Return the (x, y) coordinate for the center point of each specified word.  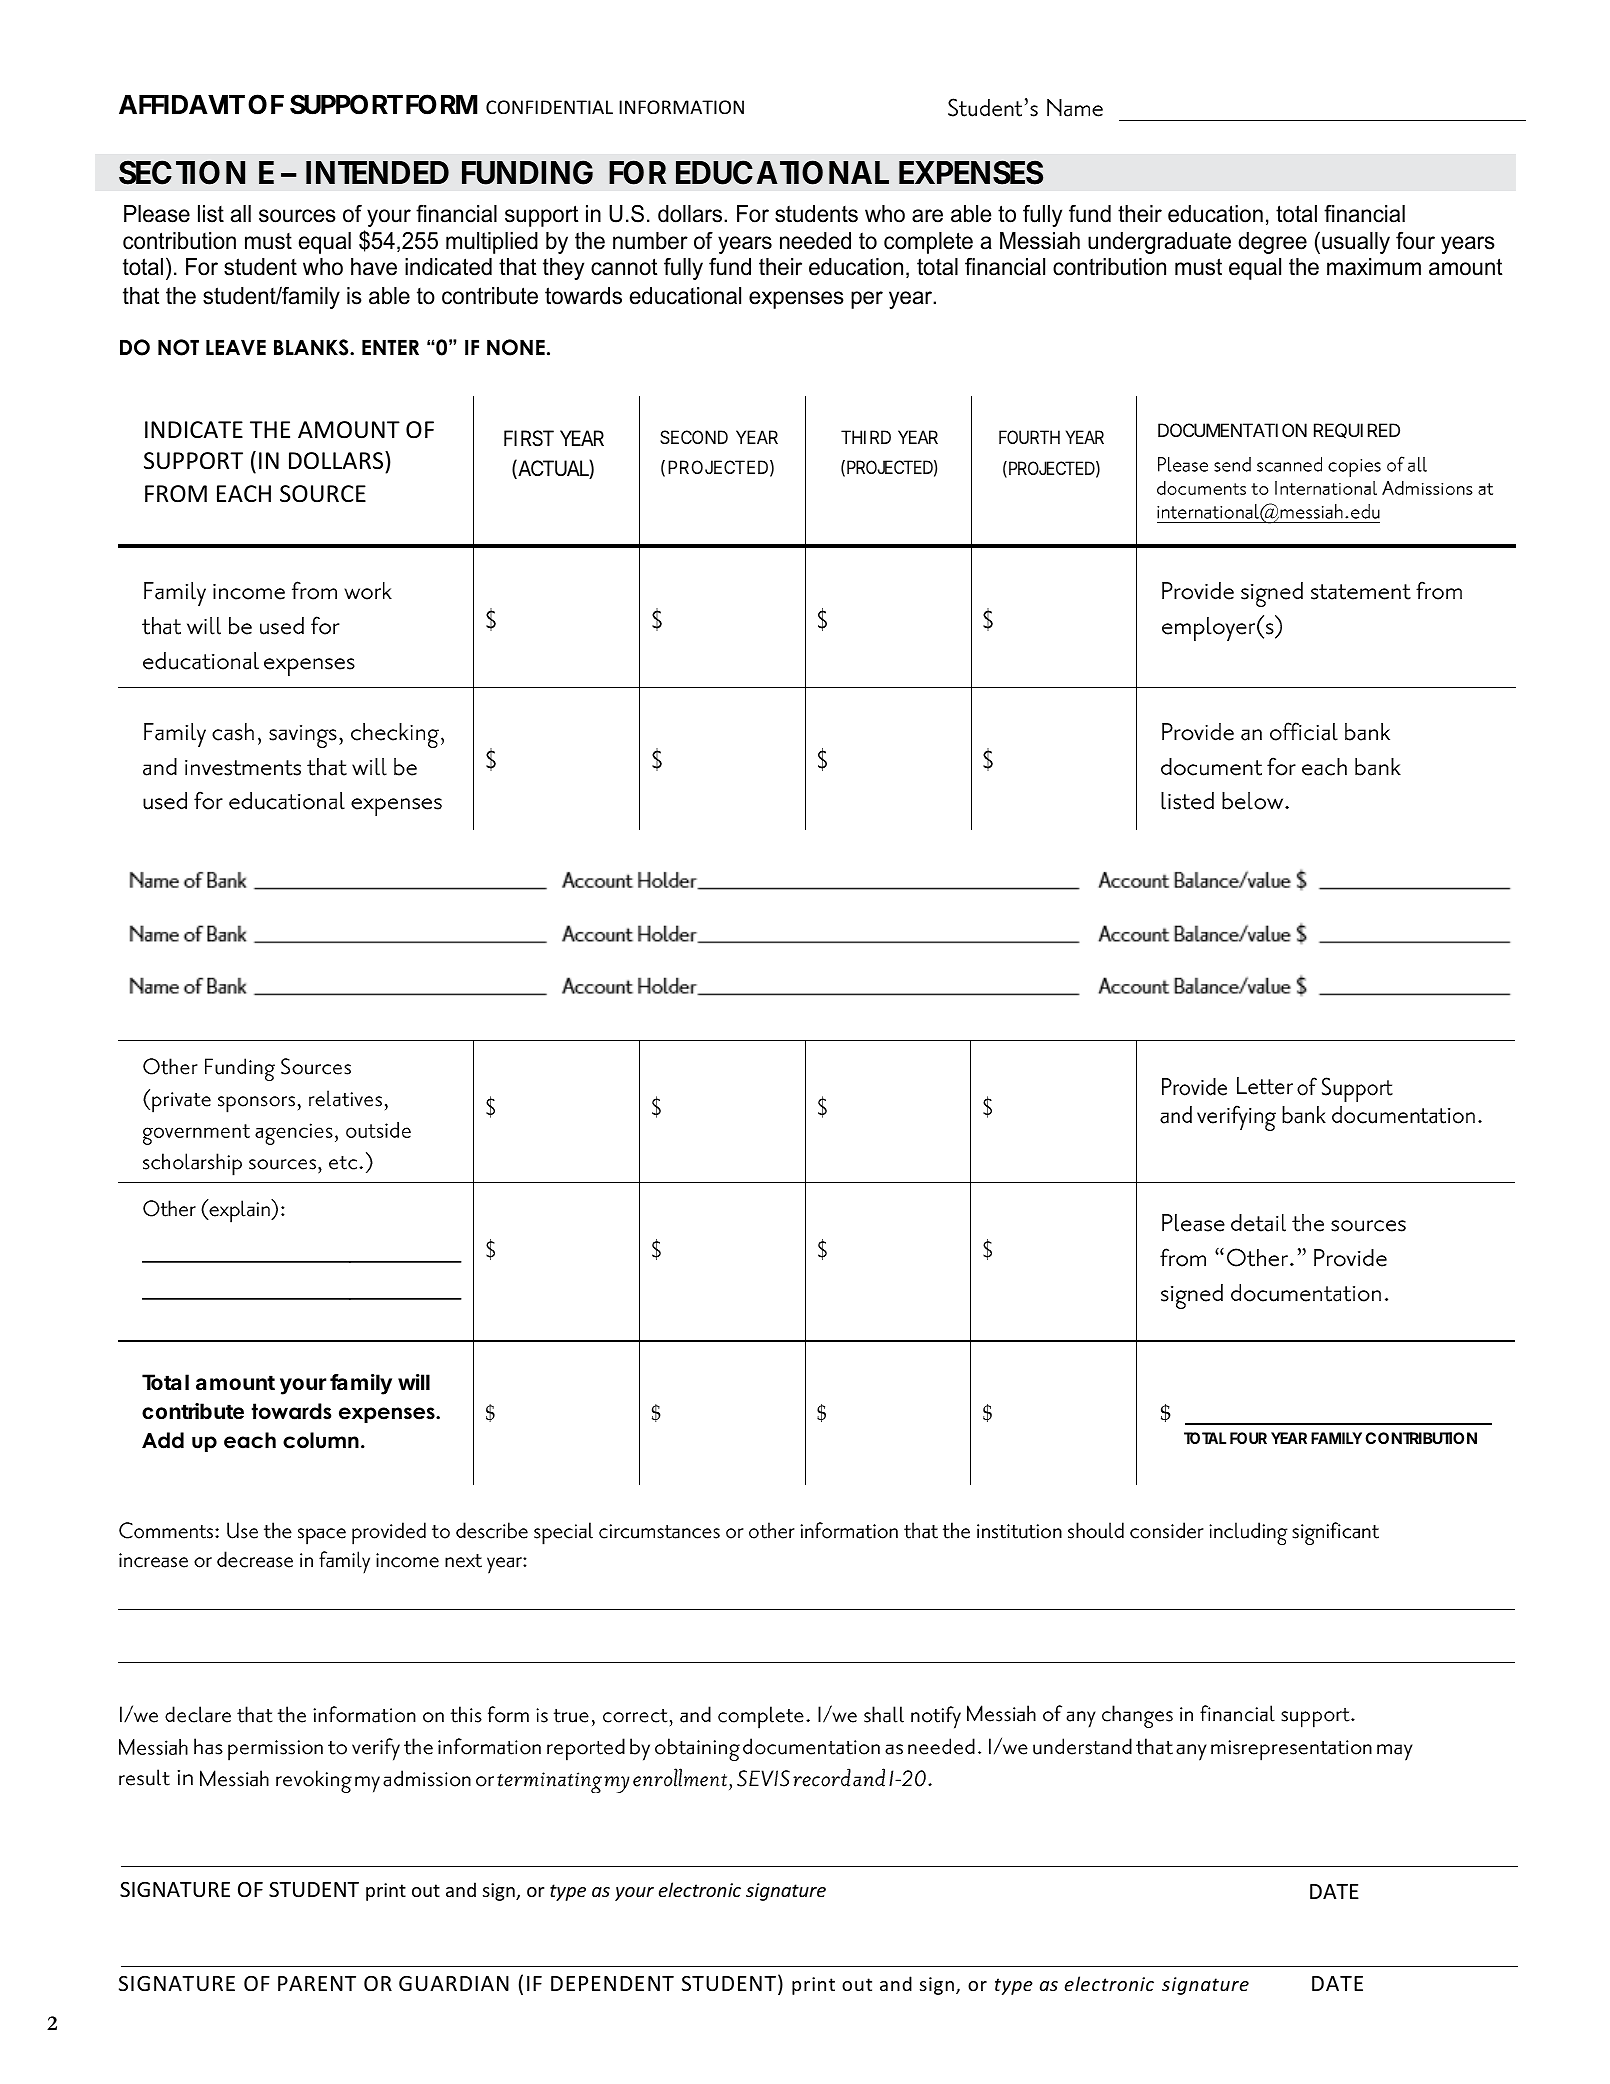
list (211, 214)
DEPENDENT (612, 1983)
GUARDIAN (454, 1984)
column (321, 1440)
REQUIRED (1357, 431)
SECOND (694, 437)
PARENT (317, 1983)
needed (815, 241)
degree (1272, 243)
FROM (176, 494)
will (414, 1382)
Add (163, 1440)
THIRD (866, 437)
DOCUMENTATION (1232, 430)
